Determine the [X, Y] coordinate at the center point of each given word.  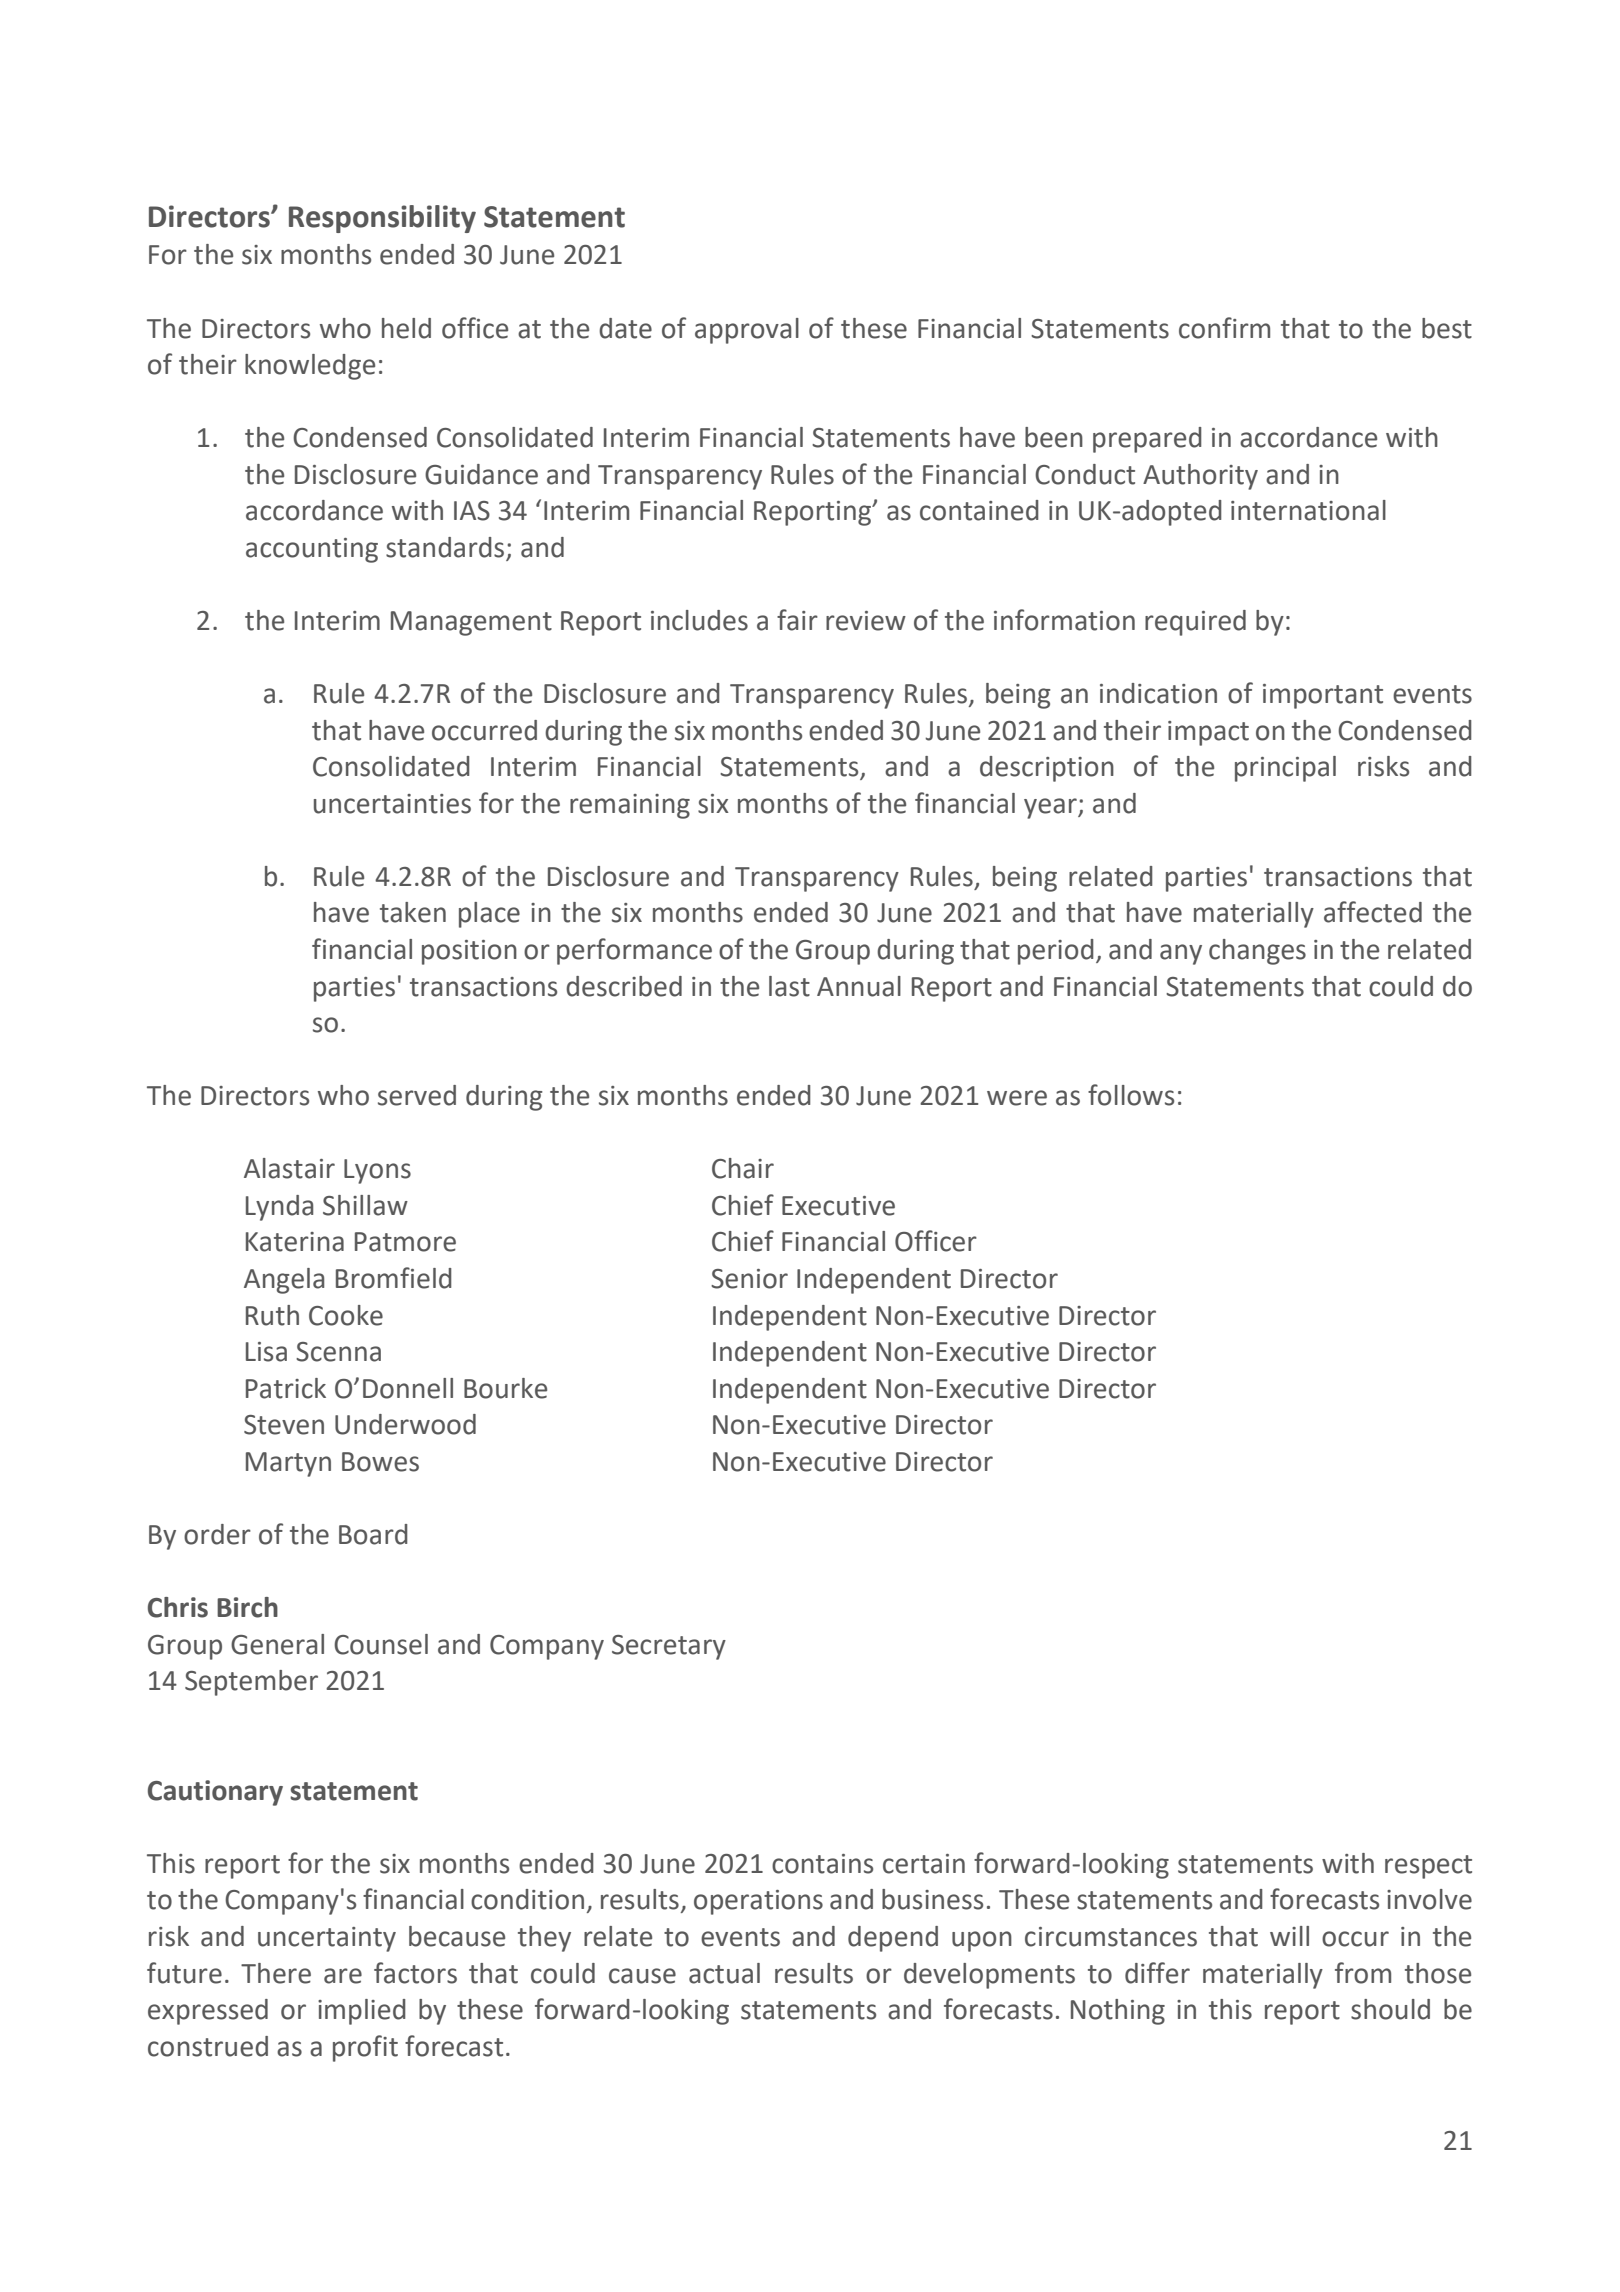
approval [747, 331]
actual [724, 1973]
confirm [1224, 328]
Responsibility [382, 219]
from [1363, 1973]
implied [362, 2012]
